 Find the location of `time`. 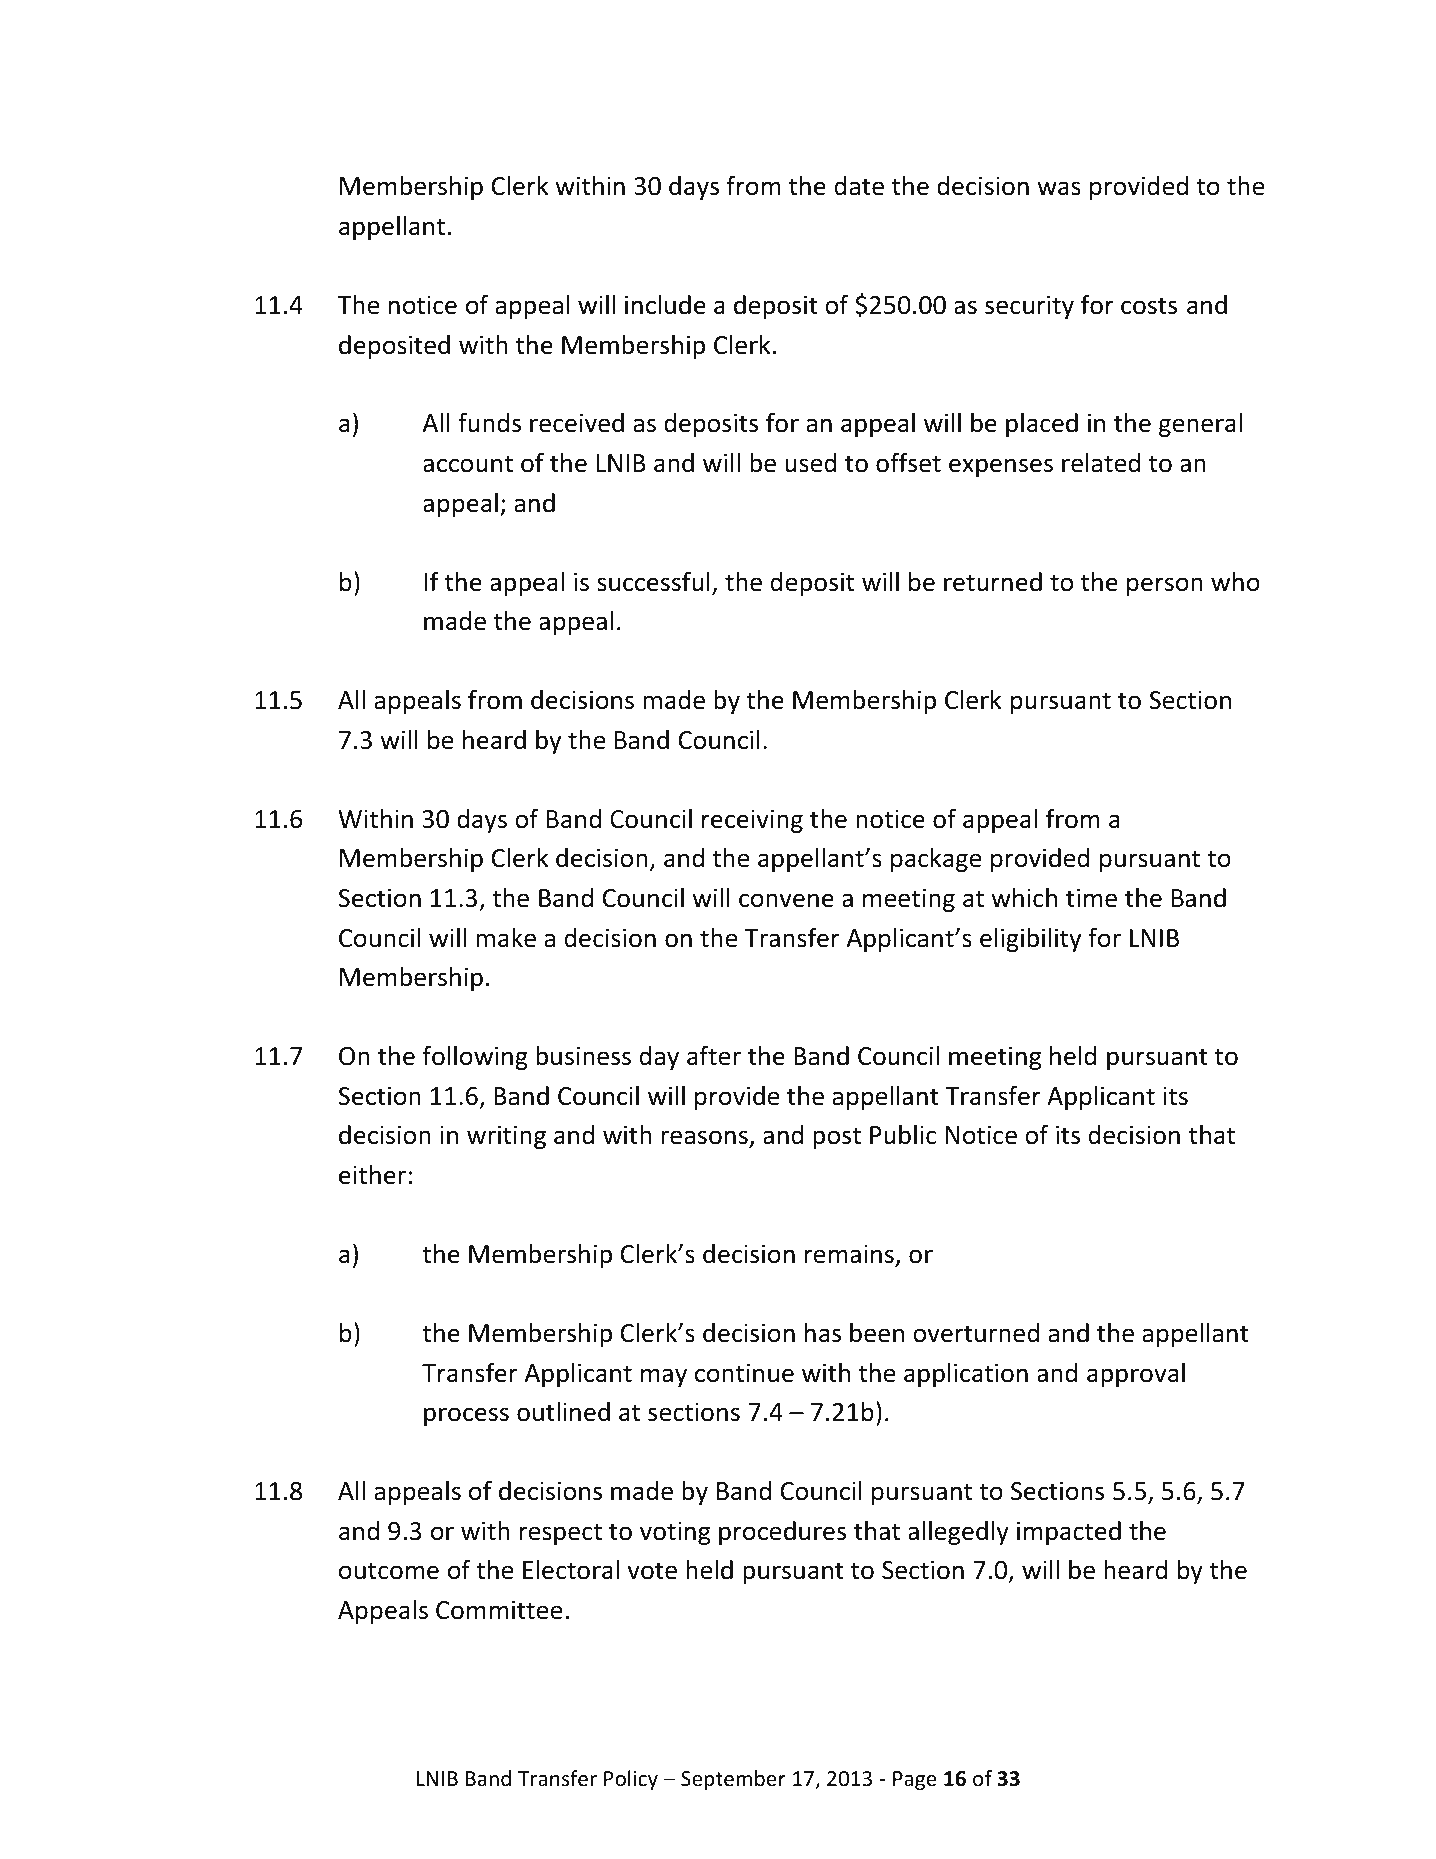

time is located at coordinates (1091, 898).
